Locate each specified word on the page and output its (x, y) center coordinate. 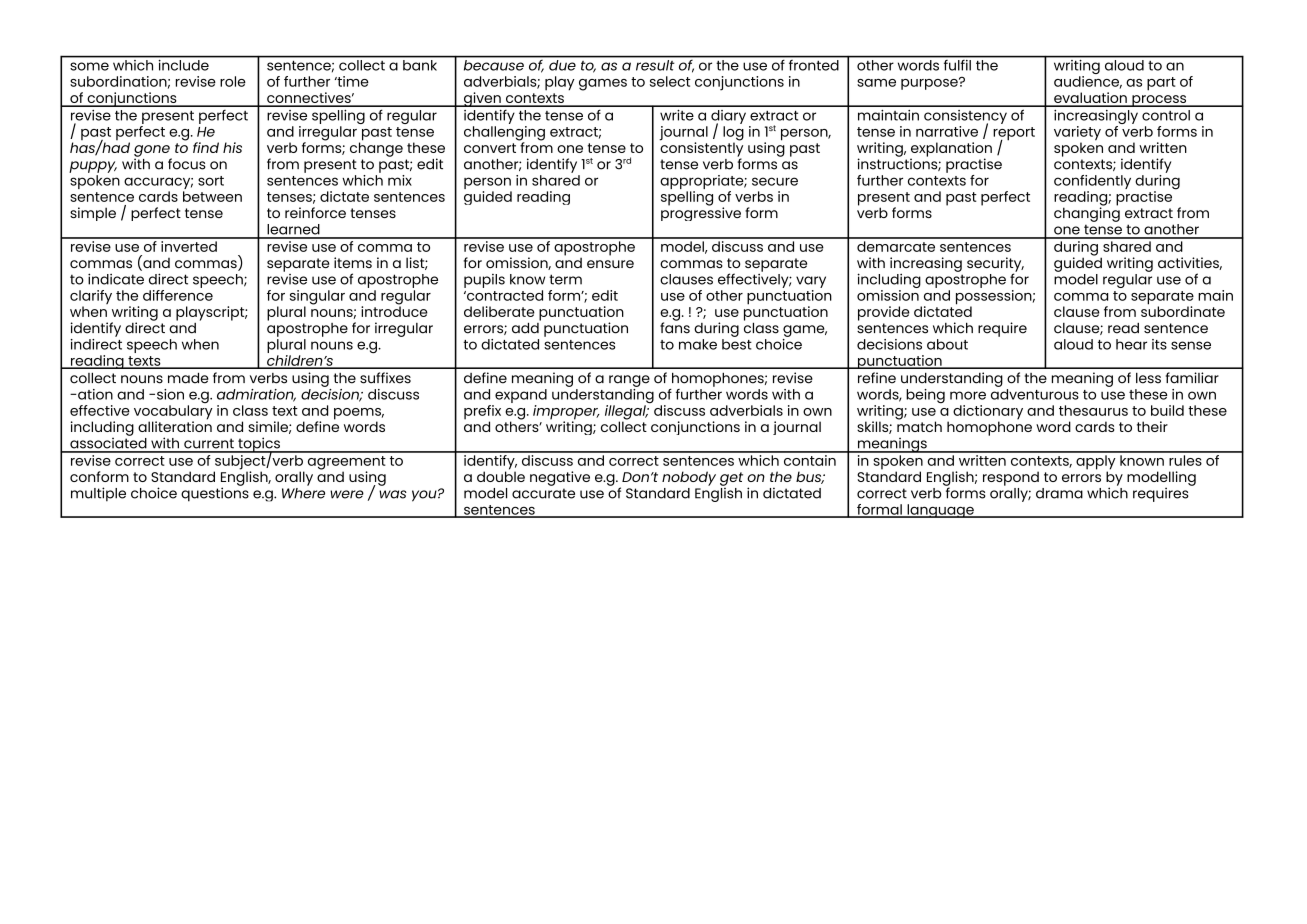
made (188, 378)
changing (1087, 213)
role (233, 81)
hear (1131, 344)
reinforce (315, 212)
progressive (701, 213)
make (698, 344)
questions (215, 493)
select (670, 81)
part (1161, 84)
